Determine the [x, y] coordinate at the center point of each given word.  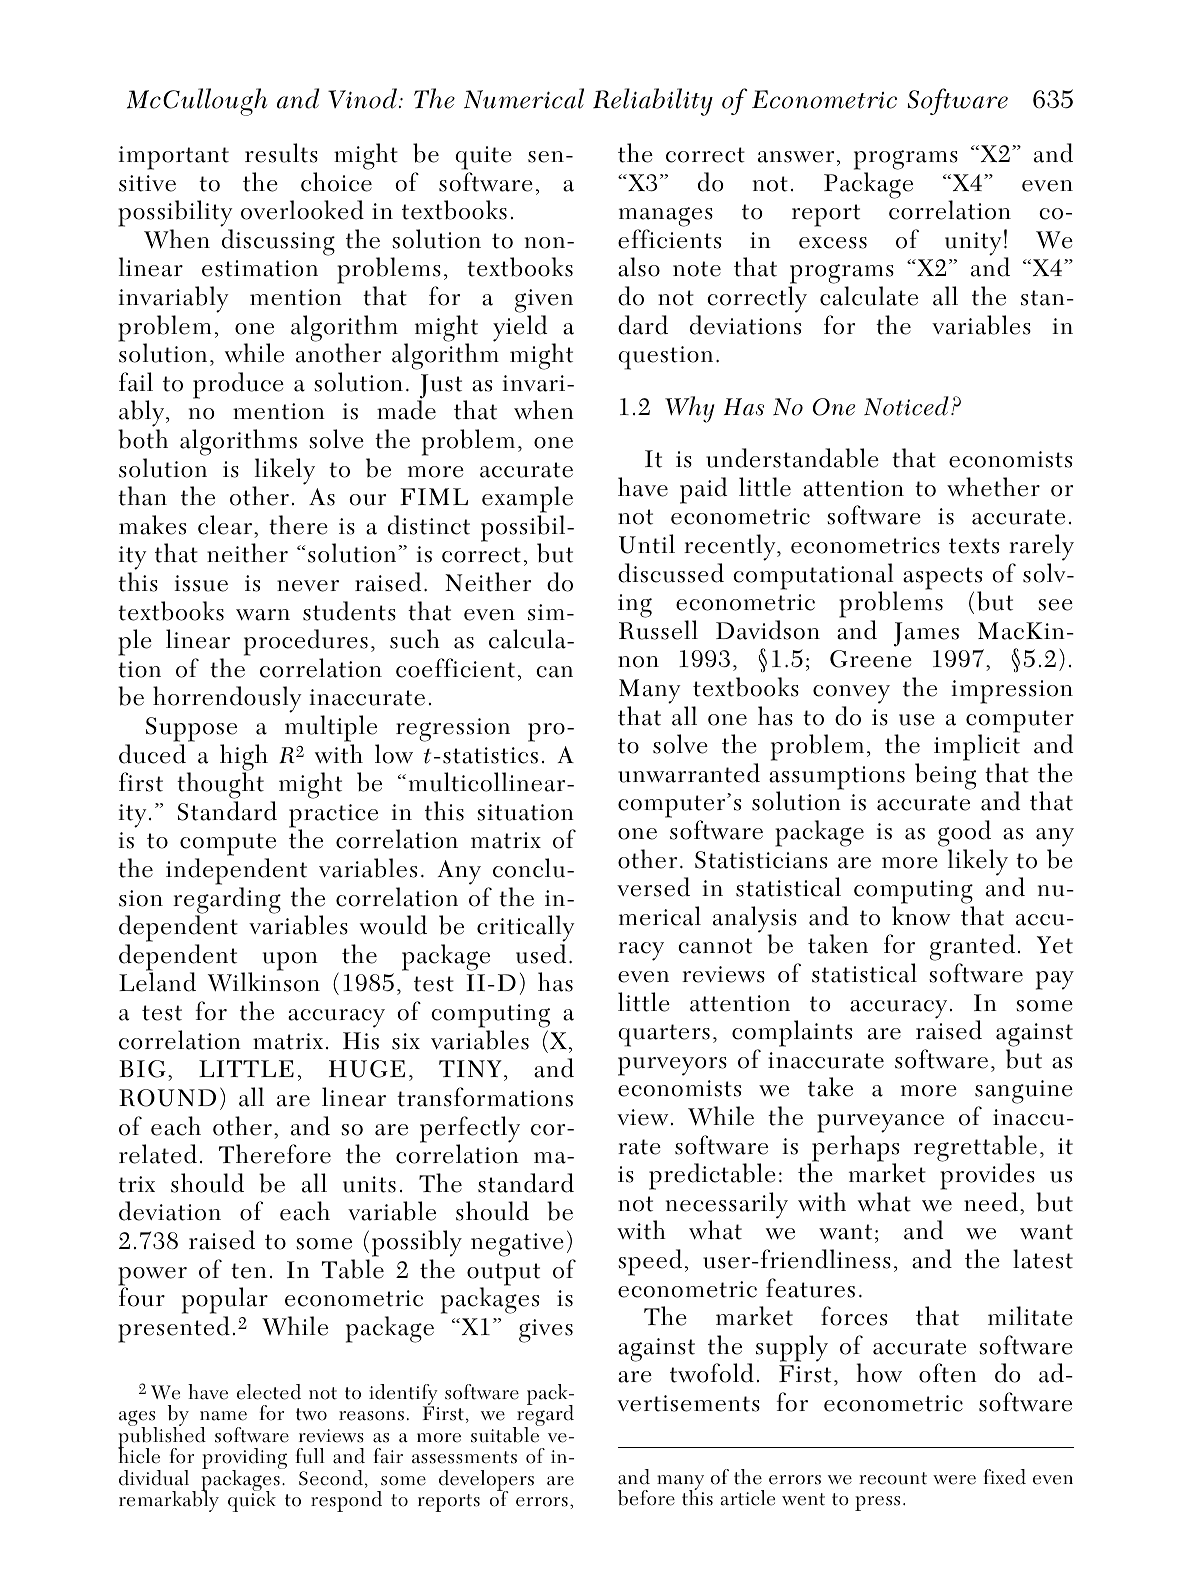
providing [244, 1460]
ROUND [167, 1098]
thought [220, 787]
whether [993, 487]
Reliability [653, 102]
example [527, 501]
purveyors [672, 1066]
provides [987, 1176]
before [646, 1498]
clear [226, 525]
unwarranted [689, 773]
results [281, 153]
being [945, 776]
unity [973, 244]
